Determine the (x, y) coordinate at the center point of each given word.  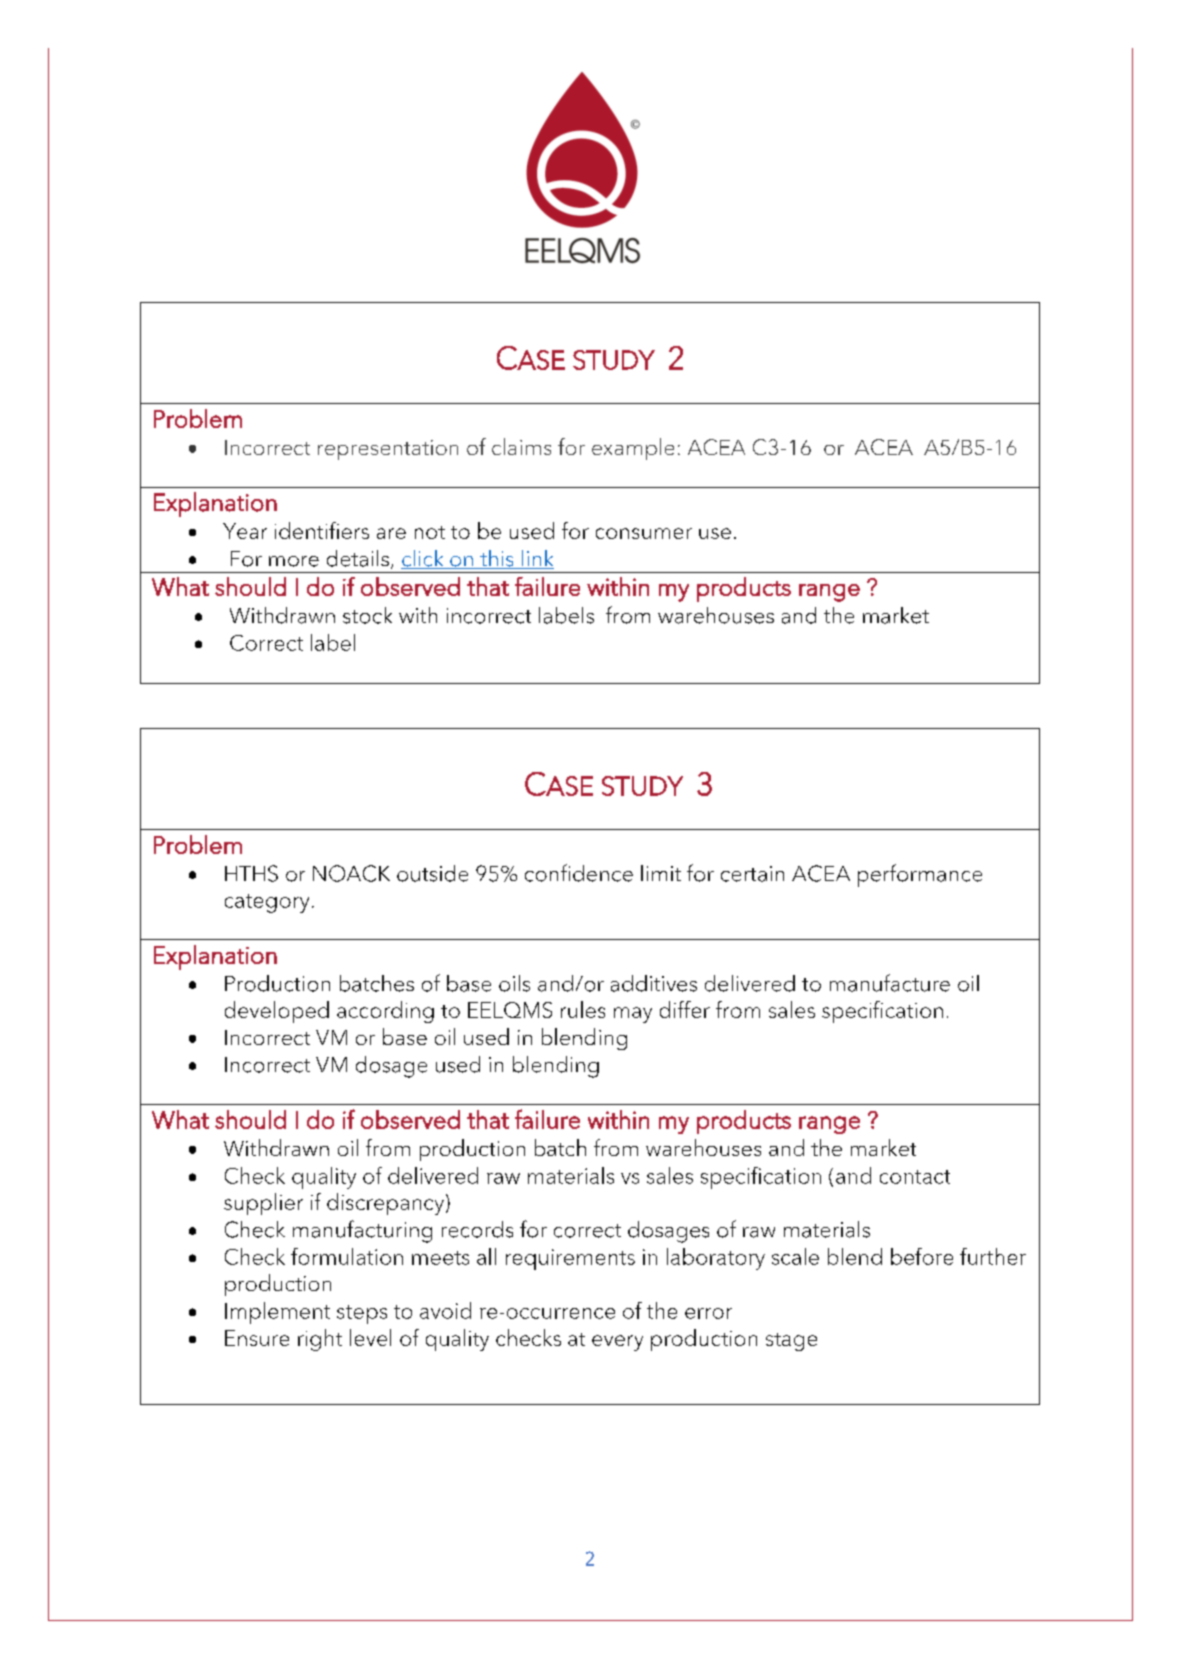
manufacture (890, 983)
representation (388, 450)
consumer (644, 533)
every (617, 1343)
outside (432, 873)
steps (362, 1314)
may (633, 1015)
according (385, 1012)
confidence (579, 873)
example (633, 449)
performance (920, 875)
